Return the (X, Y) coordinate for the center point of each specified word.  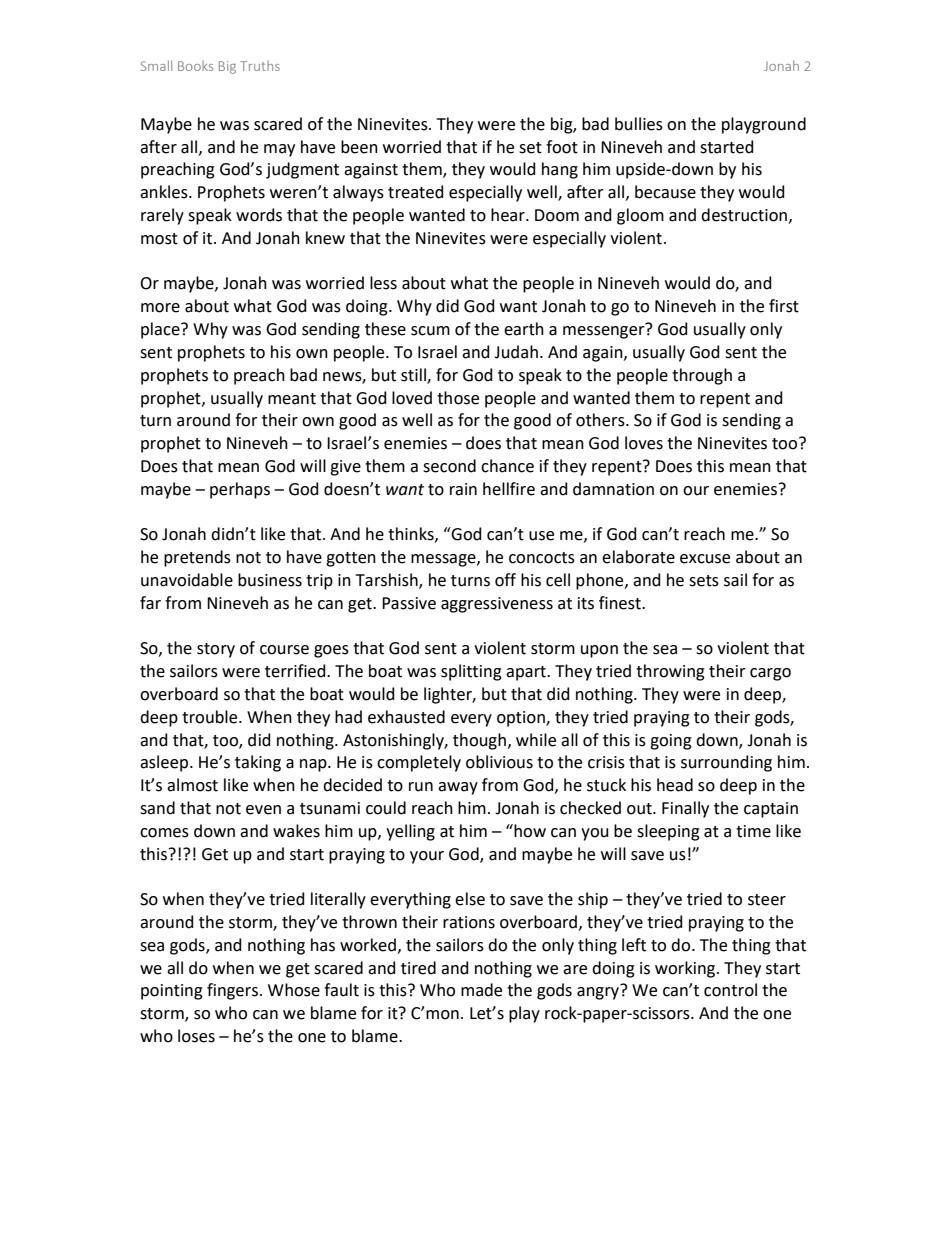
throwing (670, 672)
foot (562, 147)
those (458, 398)
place (161, 330)
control (730, 990)
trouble (211, 717)
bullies (639, 124)
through (702, 376)
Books (195, 66)
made (481, 990)
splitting (471, 672)
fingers (232, 991)
